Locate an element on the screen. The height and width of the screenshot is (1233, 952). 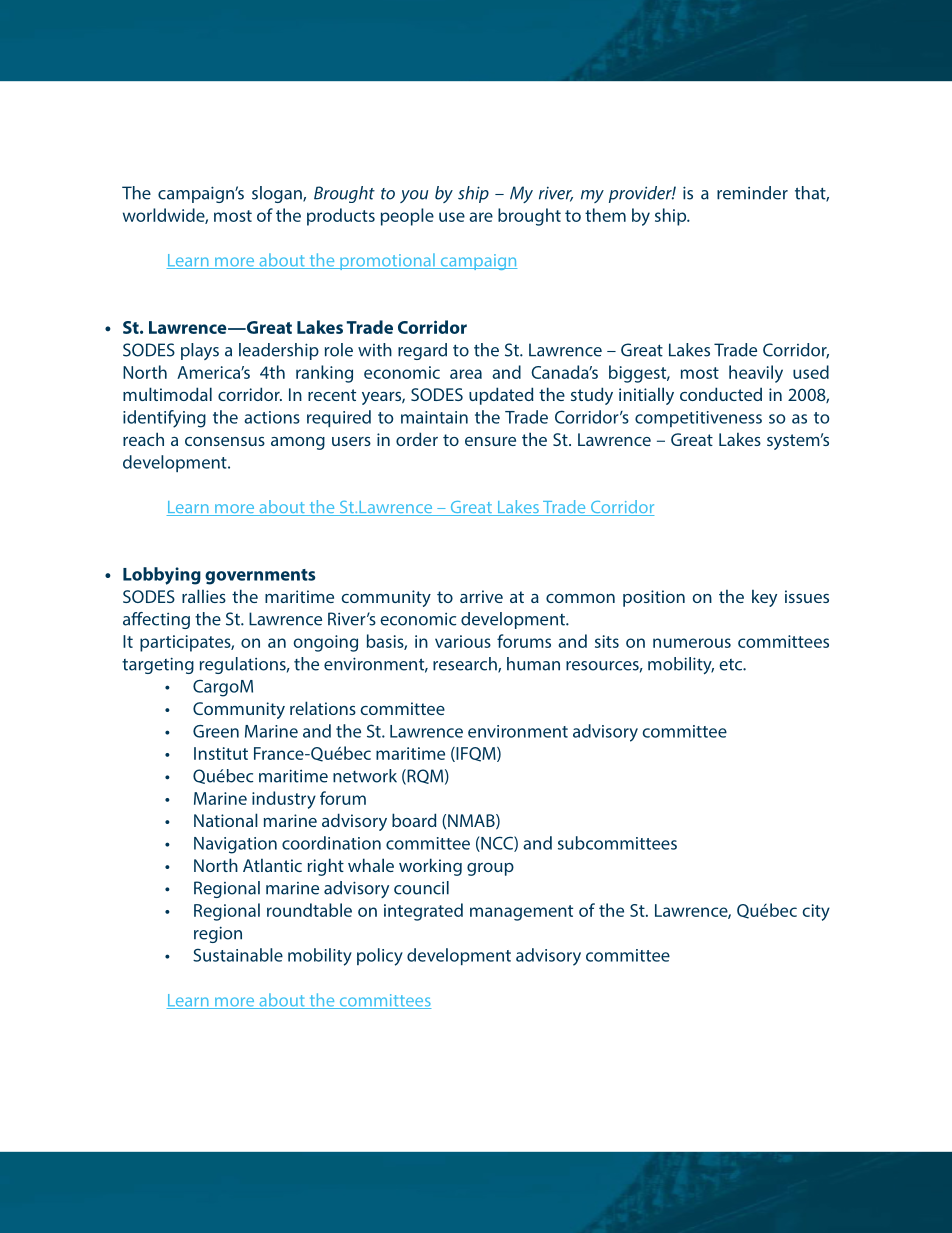
people is located at coordinates (407, 217).
